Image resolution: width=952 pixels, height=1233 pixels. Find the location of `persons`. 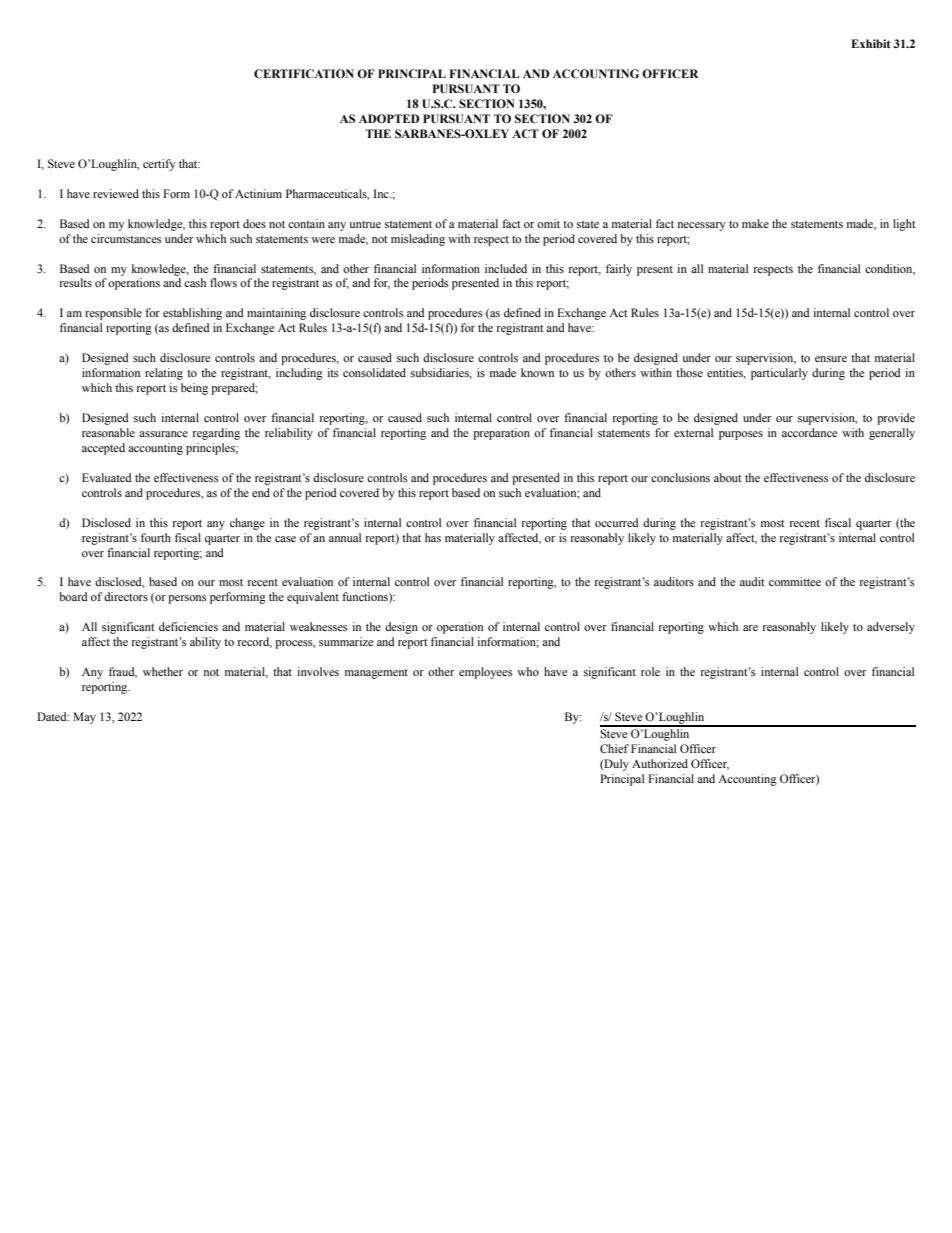

persons is located at coordinates (187, 599).
